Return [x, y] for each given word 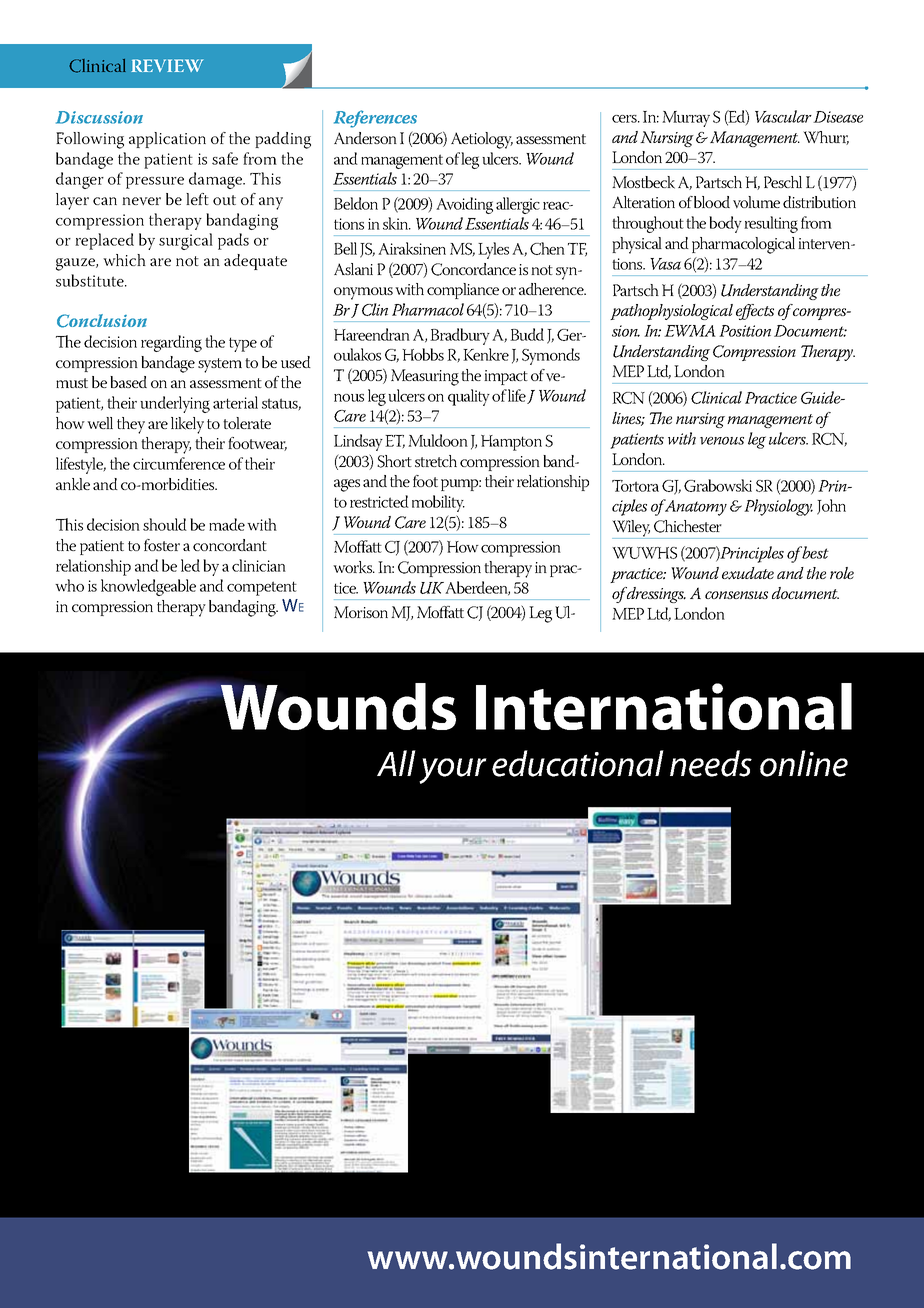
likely [187, 425]
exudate [748, 573]
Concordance [473, 269]
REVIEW [167, 65]
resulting [771, 224]
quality [469, 397]
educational [578, 763]
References [375, 119]
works [354, 567]
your [453, 771]
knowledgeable [148, 587]
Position [745, 331]
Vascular [783, 116]
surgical [186, 241]
